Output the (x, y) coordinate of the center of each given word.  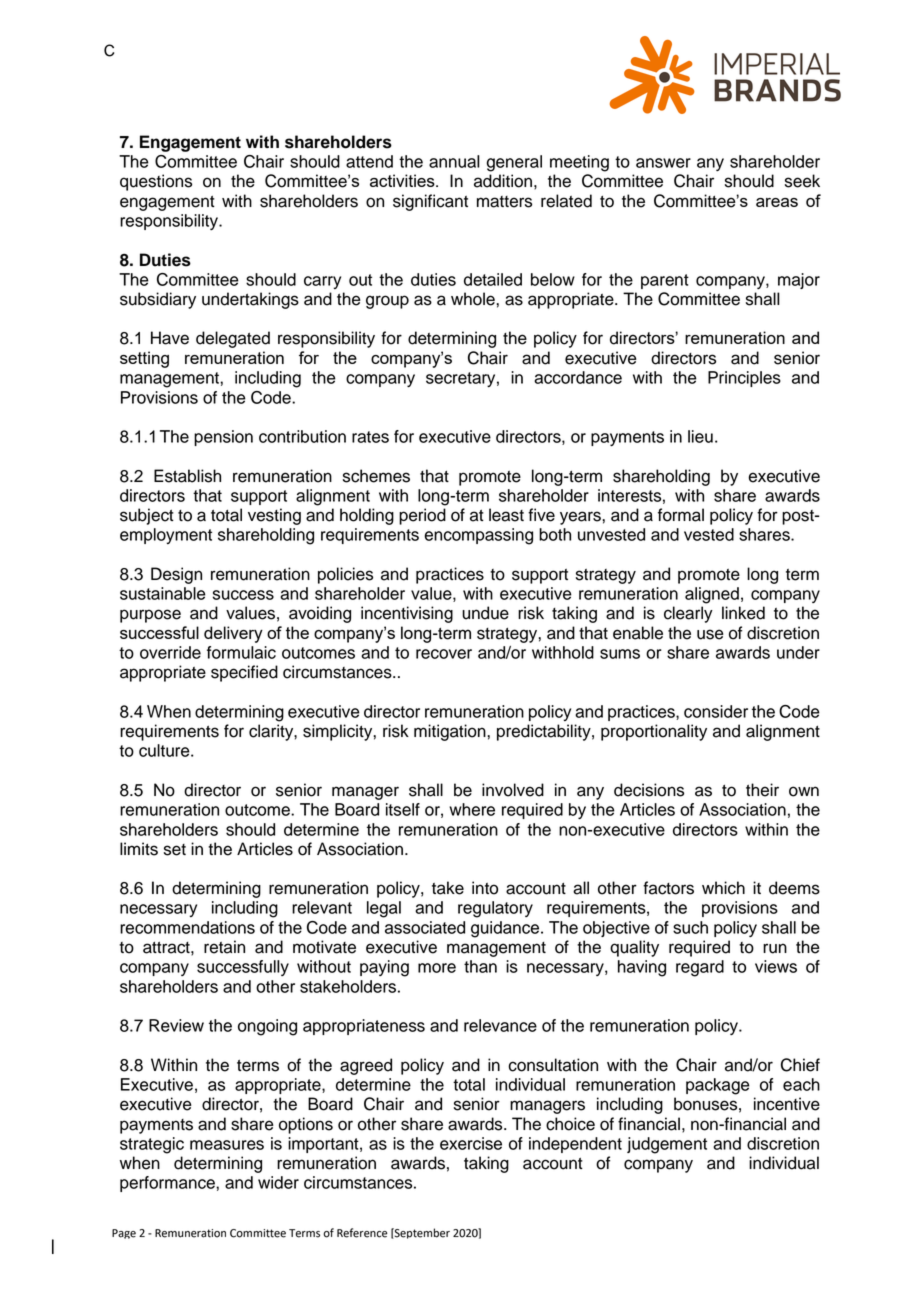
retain (224, 947)
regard (700, 968)
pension (223, 438)
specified (244, 673)
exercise (471, 1143)
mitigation (451, 732)
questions (156, 182)
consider (716, 711)
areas (777, 202)
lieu (700, 436)
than (480, 966)
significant (430, 202)
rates (370, 437)
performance (168, 1184)
